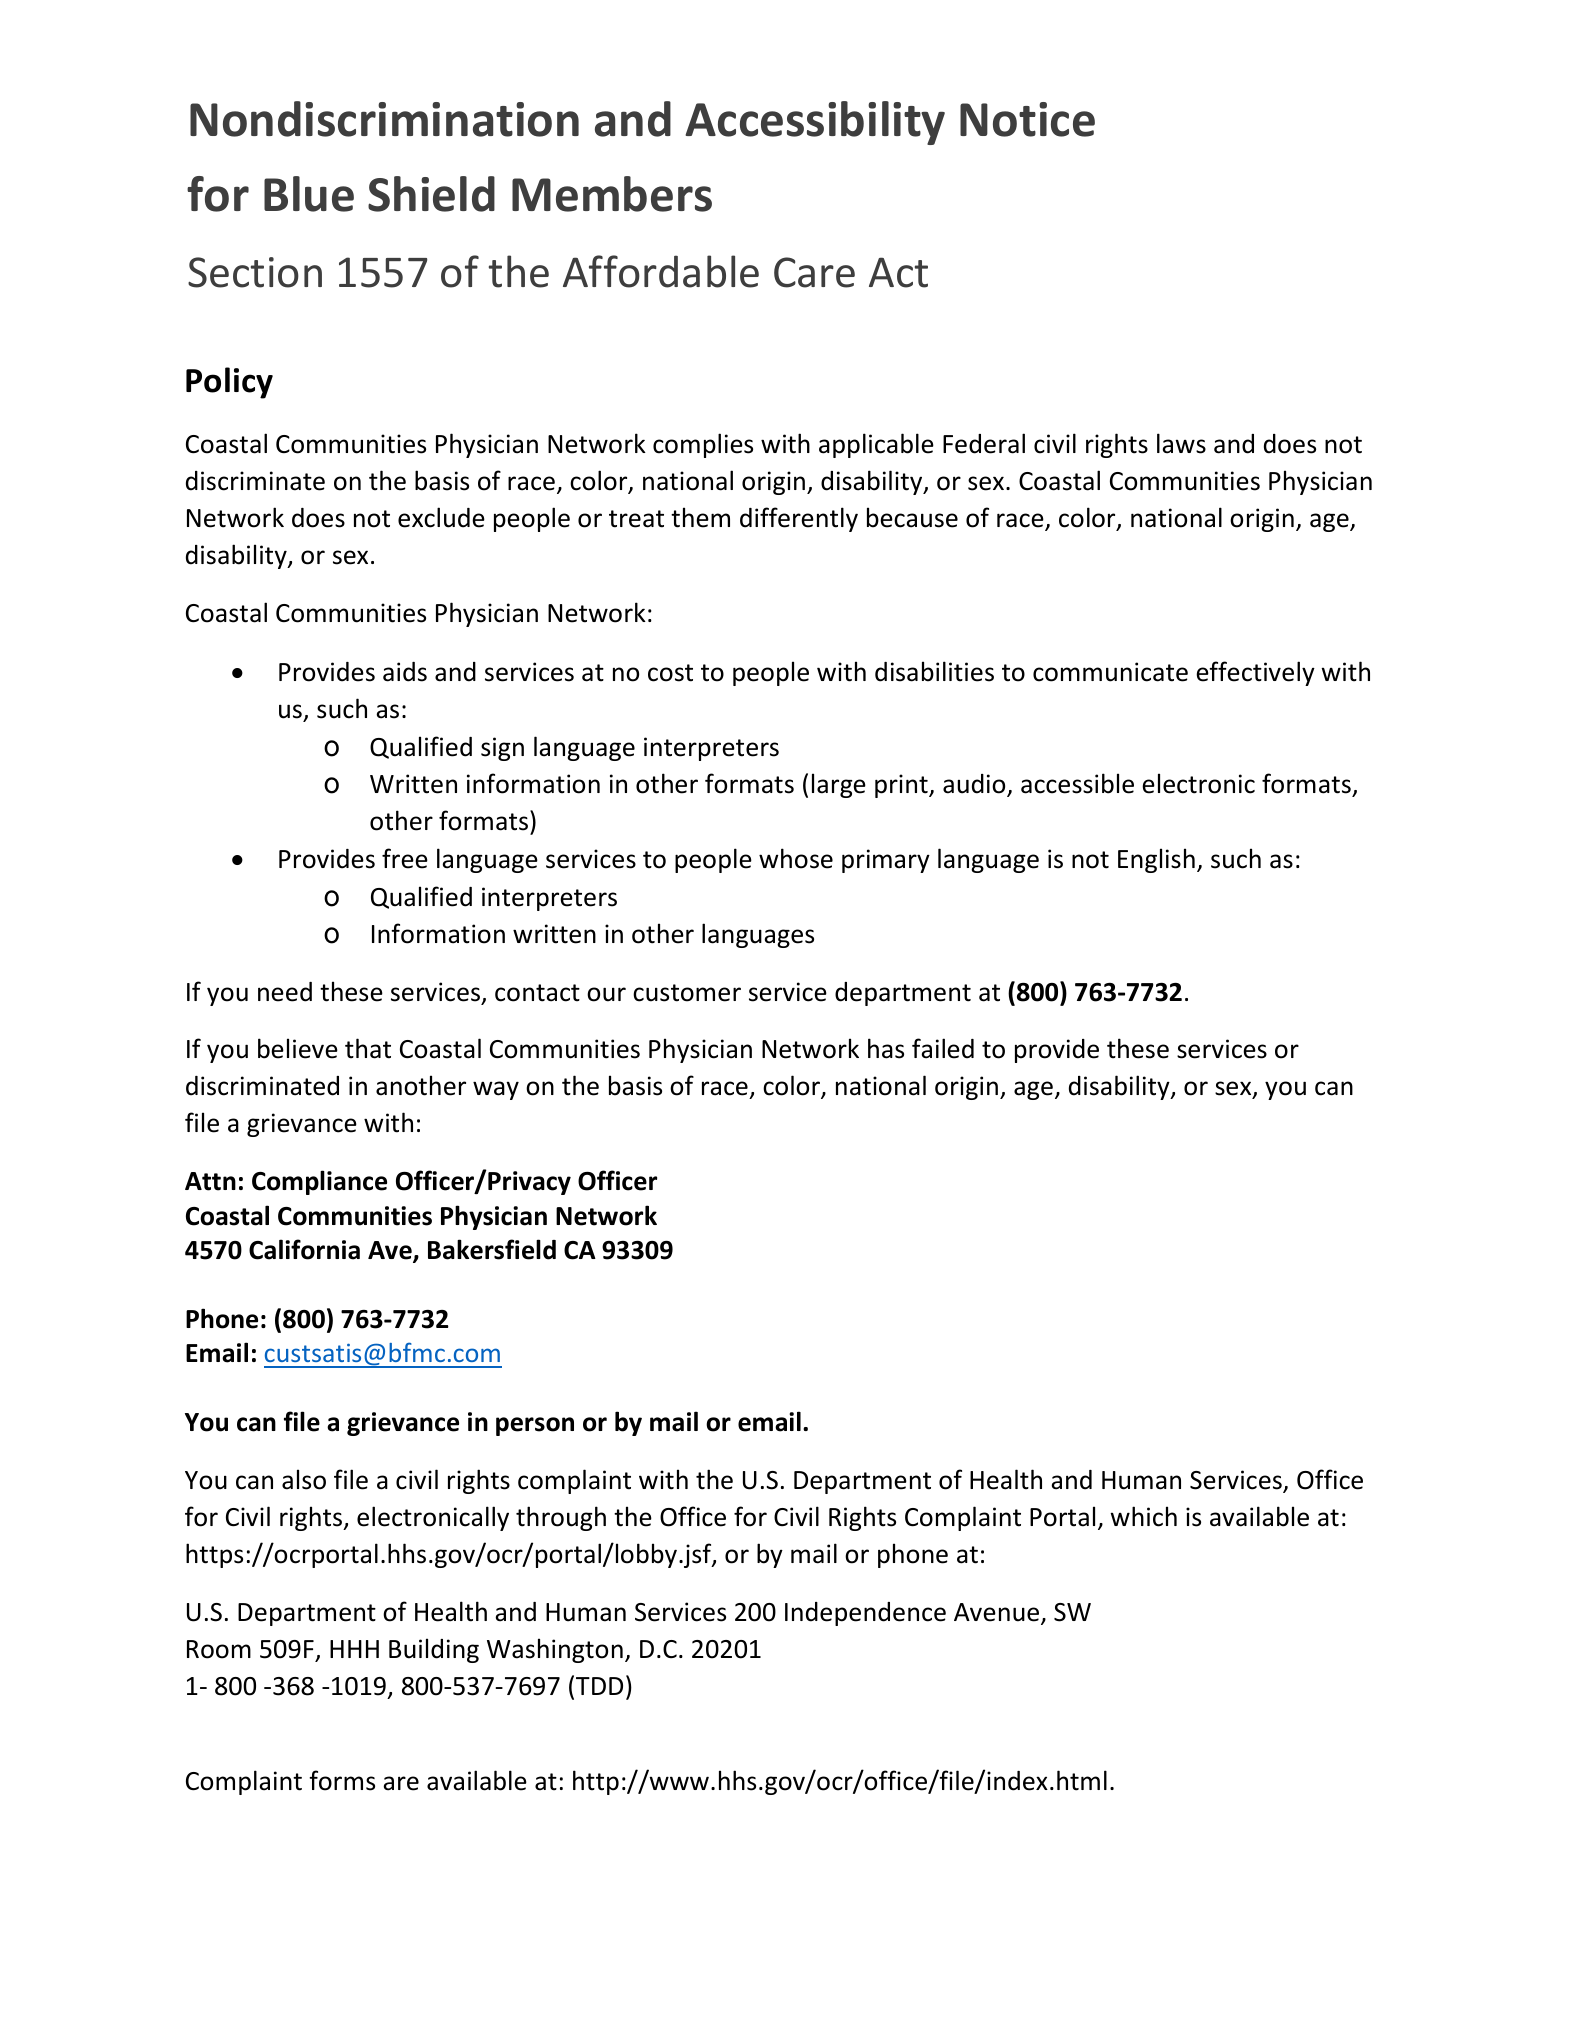 The width and height of the page is (1570, 2031). Describe the element at coordinates (998, 1613) in the page. I see `Avenue` at that location.
